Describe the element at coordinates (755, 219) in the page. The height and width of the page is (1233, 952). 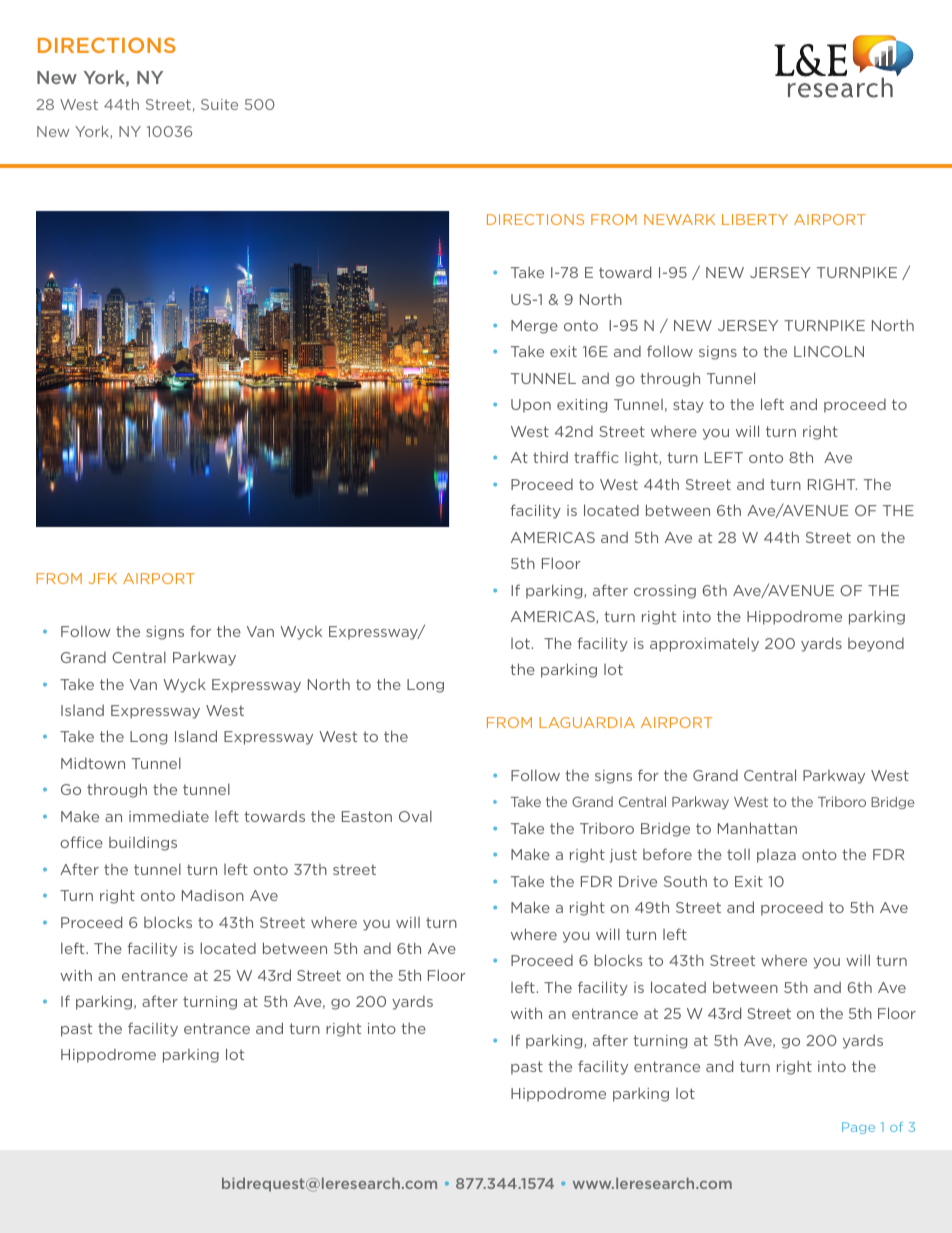
I see `LIBERTY` at that location.
